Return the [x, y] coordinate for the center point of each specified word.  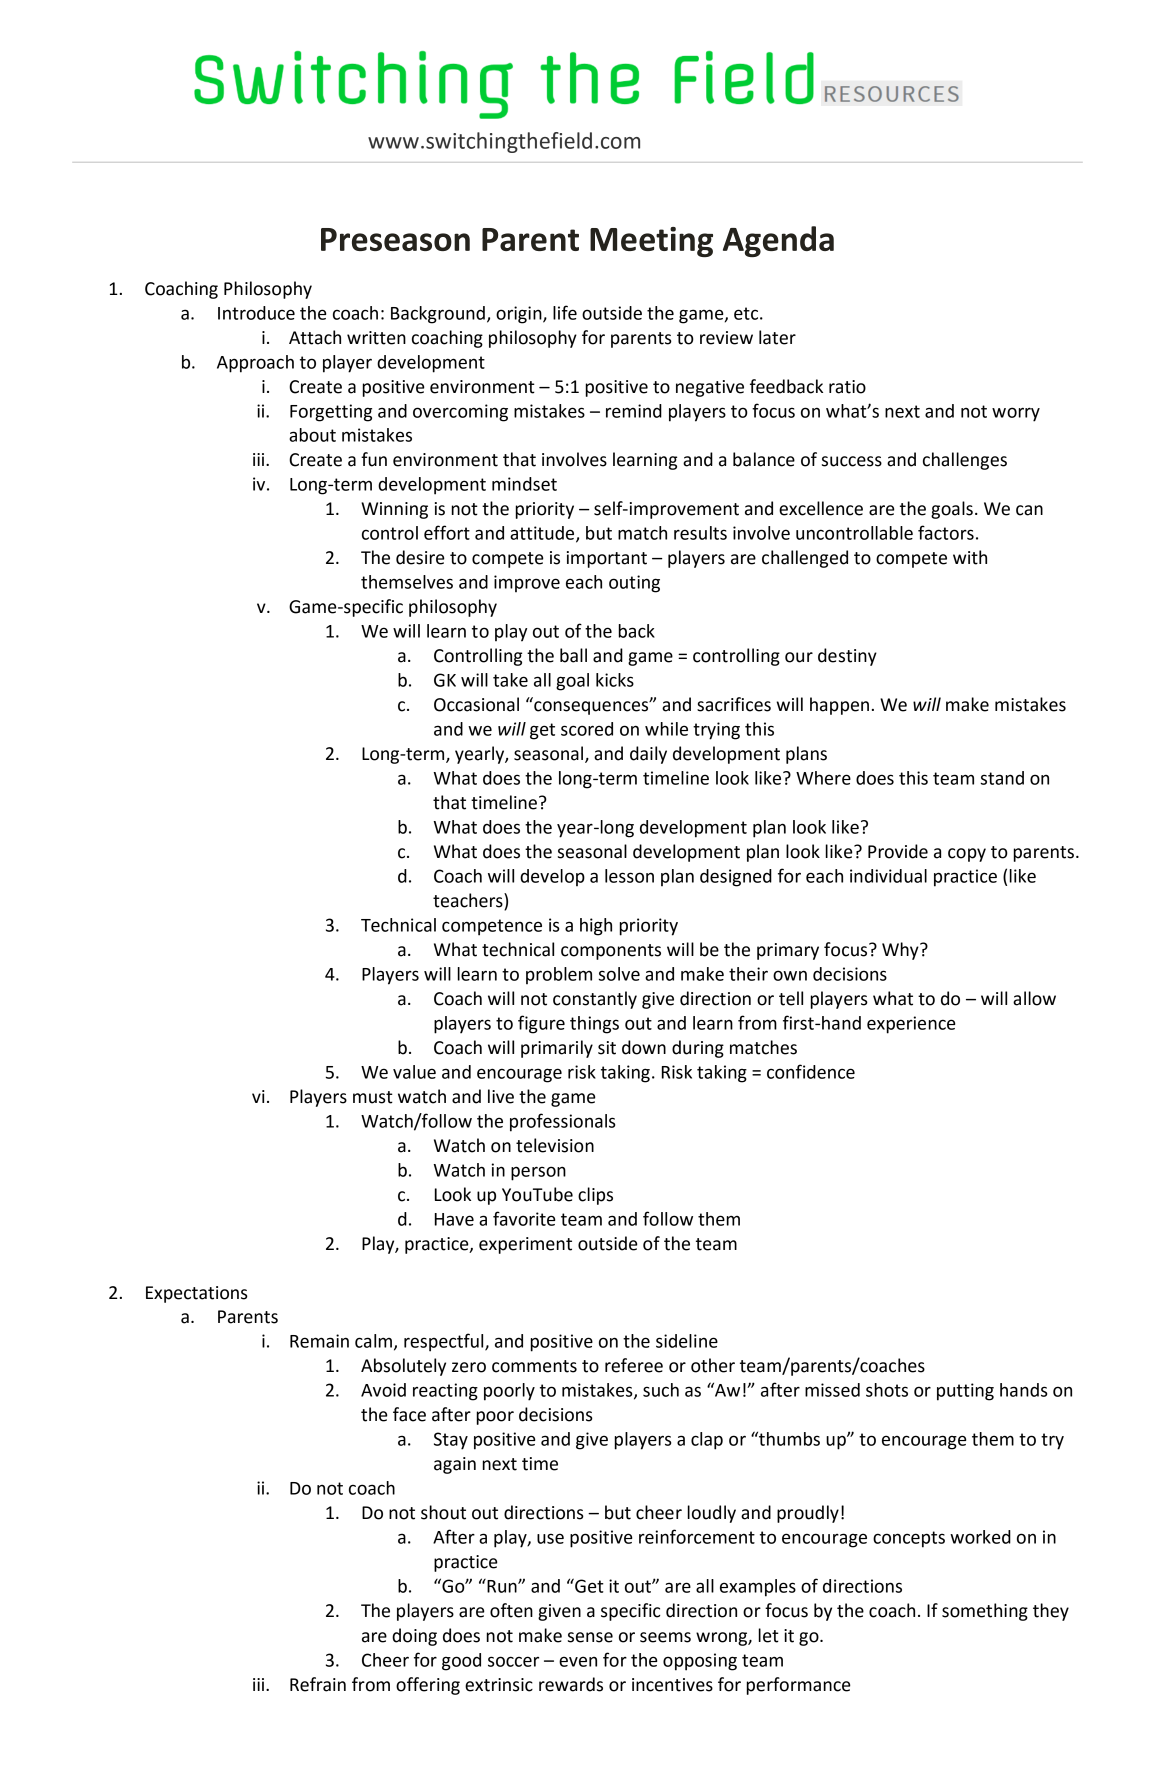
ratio [847, 387]
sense [590, 1637]
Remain [319, 1341]
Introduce [256, 313]
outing [634, 584]
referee [634, 1365]
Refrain [318, 1684]
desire [420, 557]
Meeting [651, 242]
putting [965, 1392]
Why [901, 951]
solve [619, 974]
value [414, 1072]
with [970, 557]
